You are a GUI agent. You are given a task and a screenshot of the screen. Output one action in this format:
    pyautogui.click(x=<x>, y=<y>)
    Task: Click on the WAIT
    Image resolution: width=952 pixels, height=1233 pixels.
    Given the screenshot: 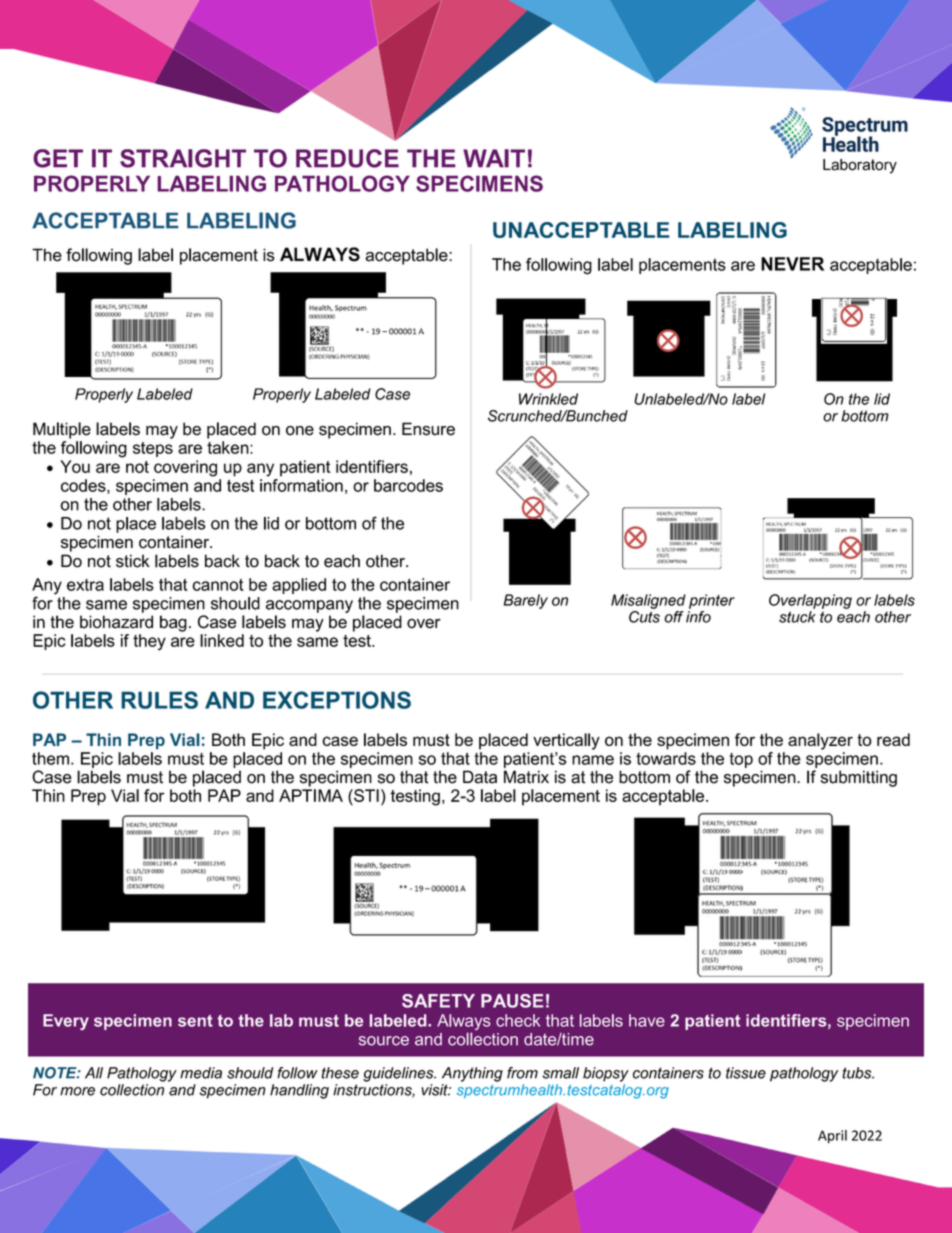 What is the action you would take?
    pyautogui.click(x=494, y=158)
